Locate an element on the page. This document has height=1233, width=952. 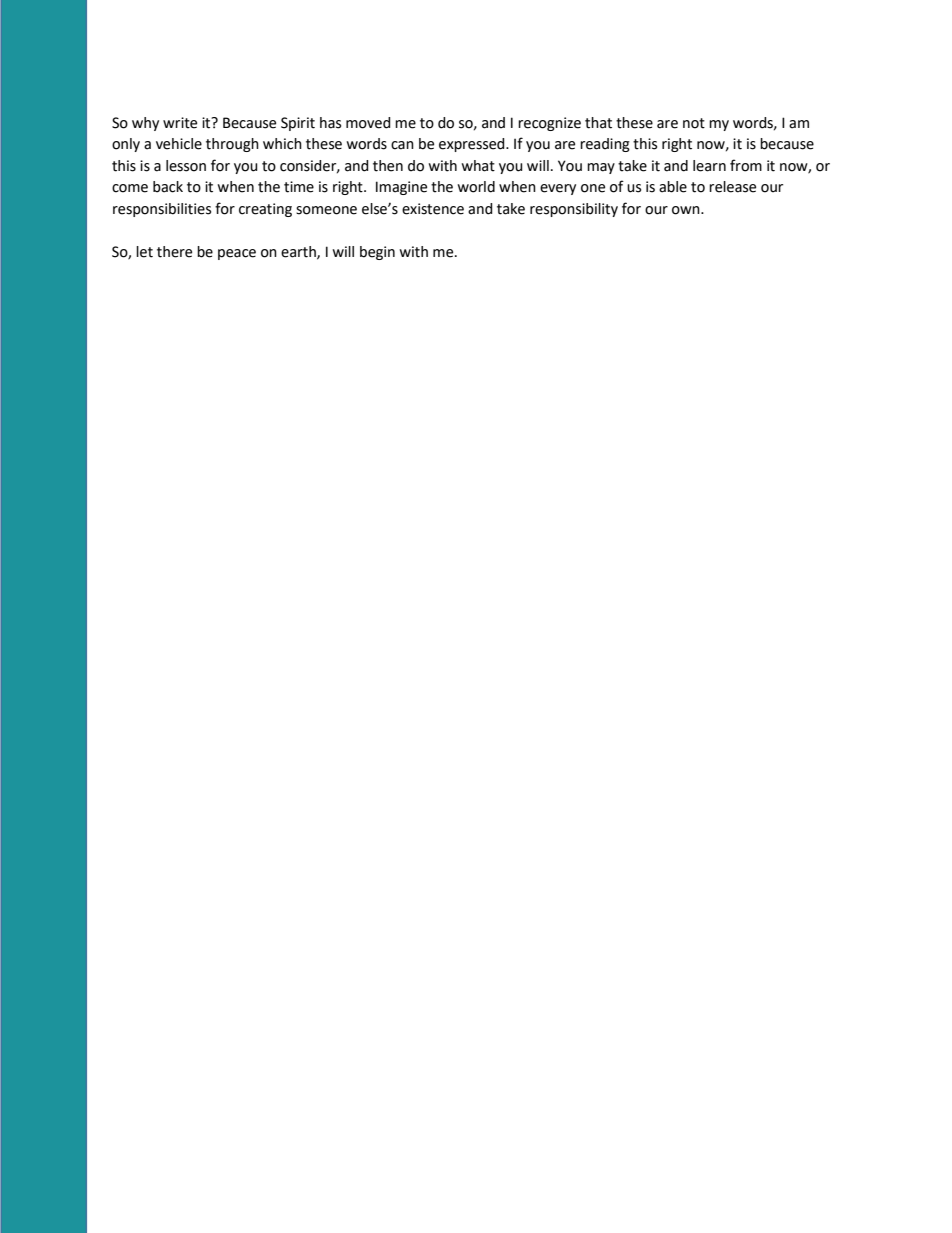
there is located at coordinates (174, 252).
